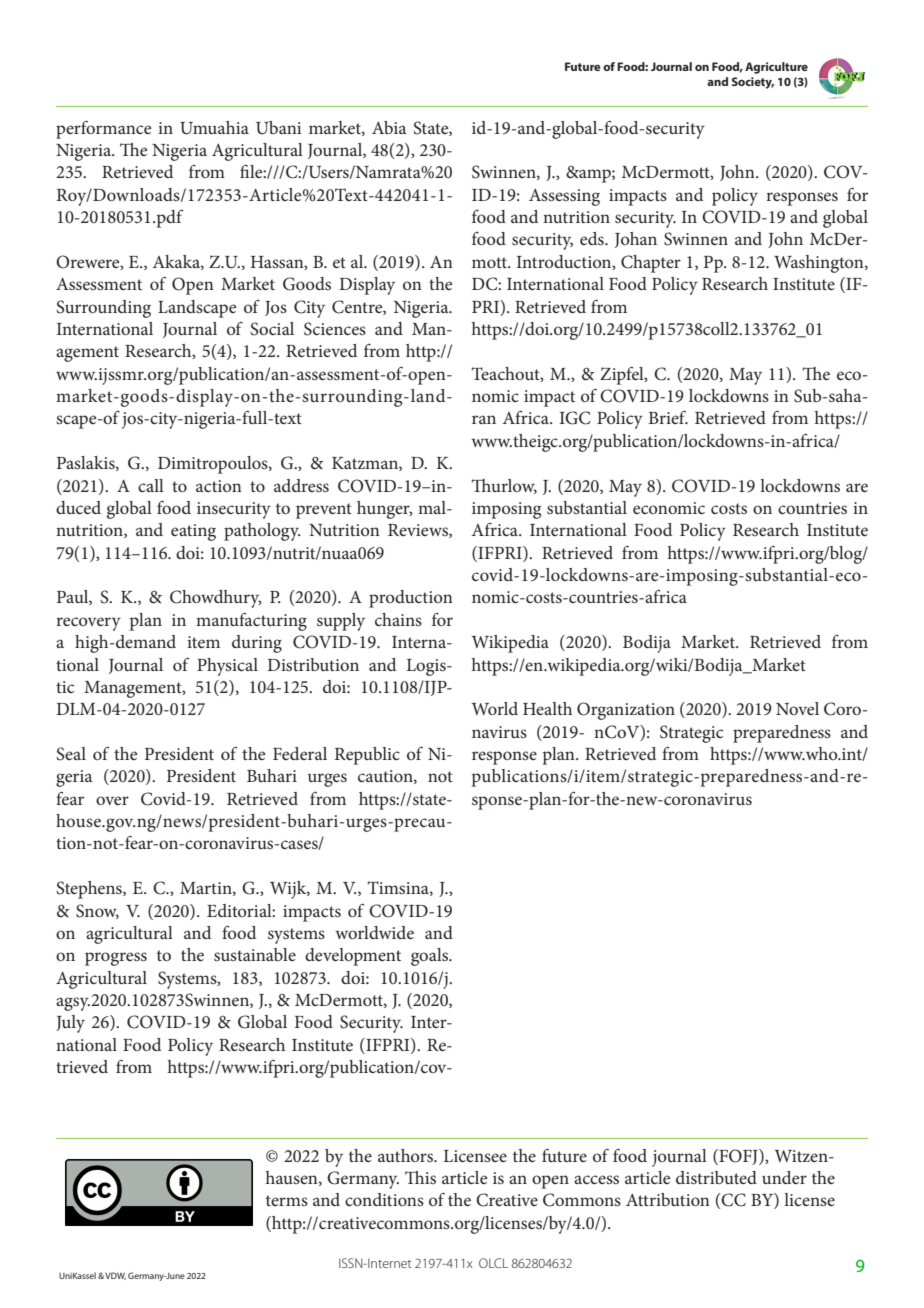 The image size is (924, 1308). I want to click on Society, so click(753, 83).
